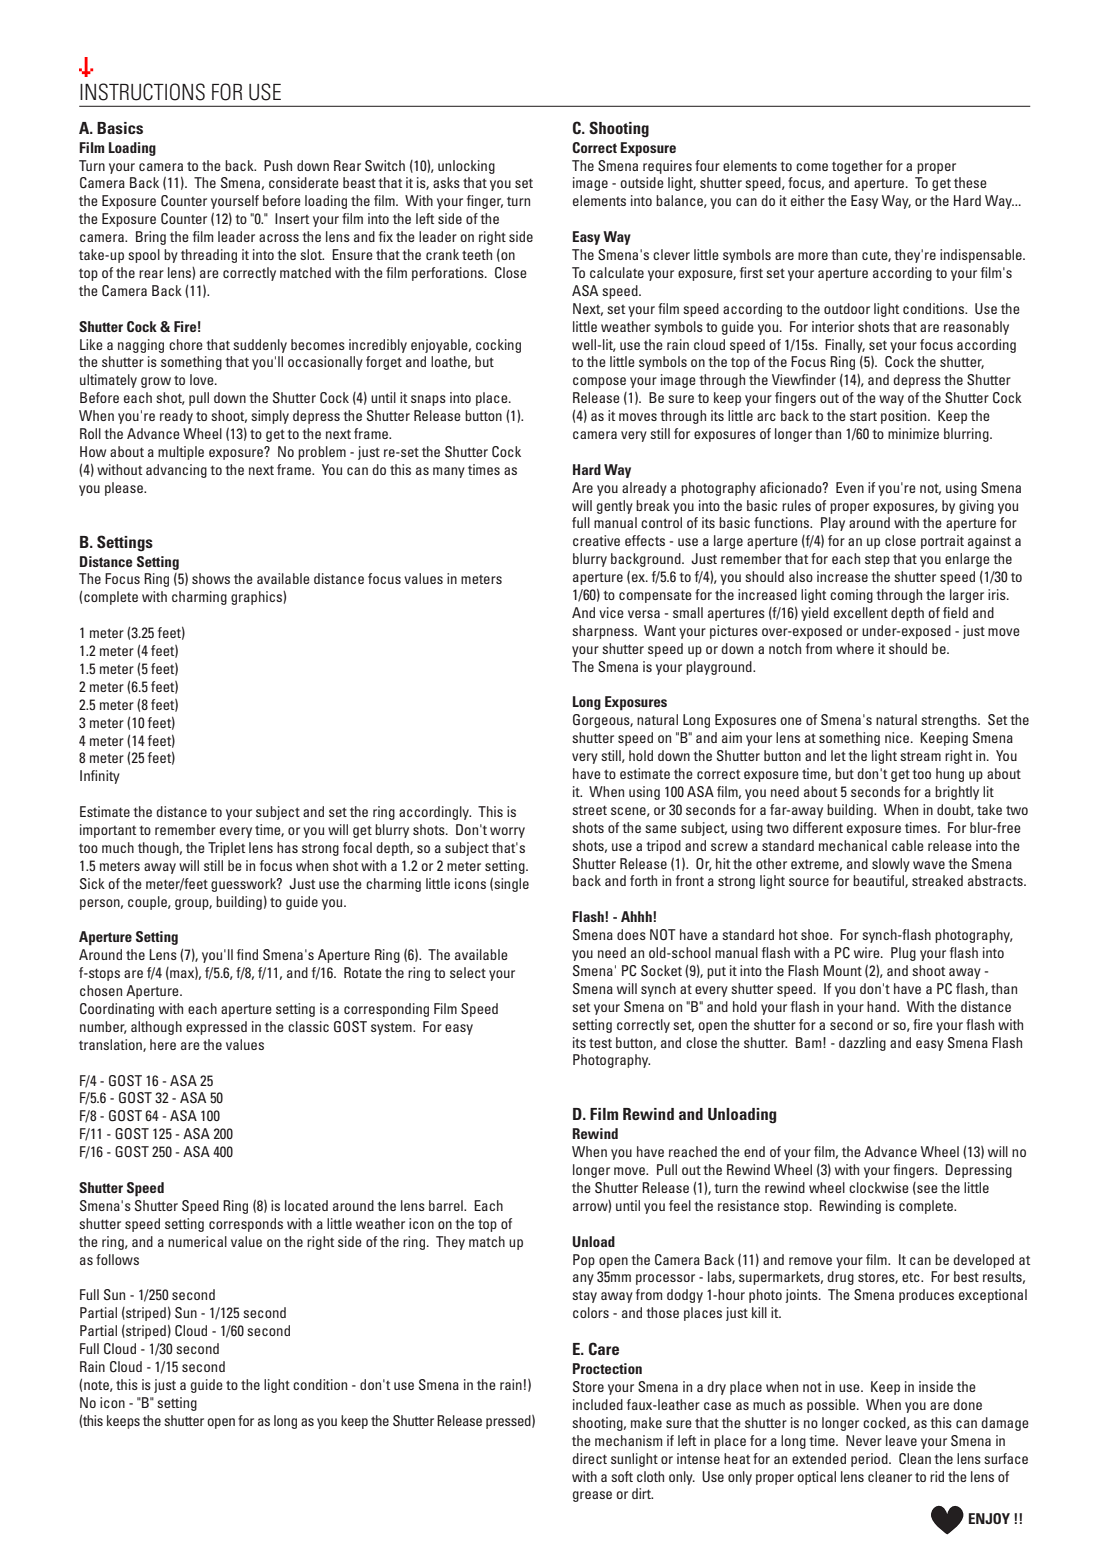 The width and height of the screenshot is (1109, 1568). What do you see at coordinates (901, 1440) in the screenshot?
I see `leave` at bounding box center [901, 1440].
